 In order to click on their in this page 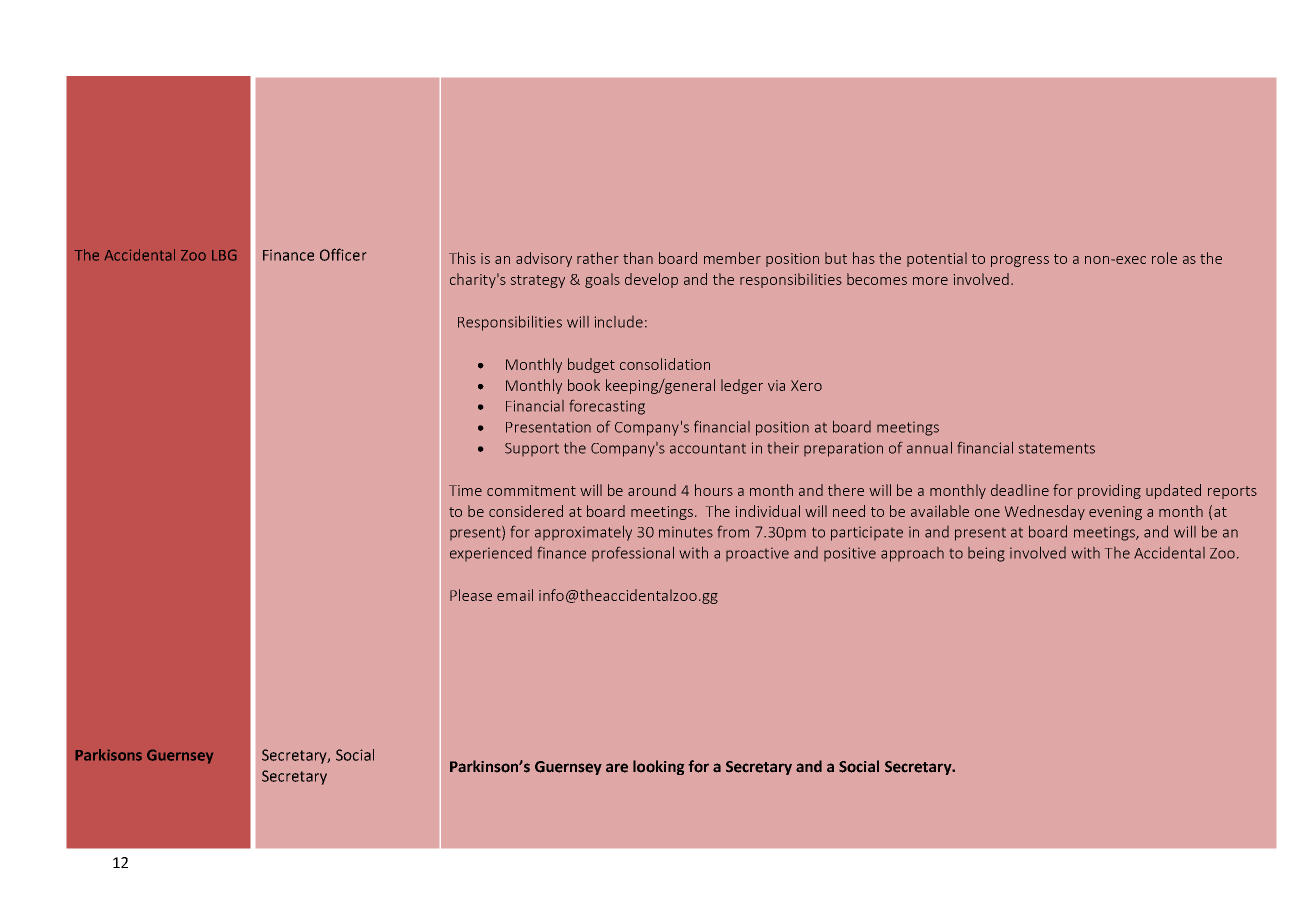, I will do `click(783, 448)`.
